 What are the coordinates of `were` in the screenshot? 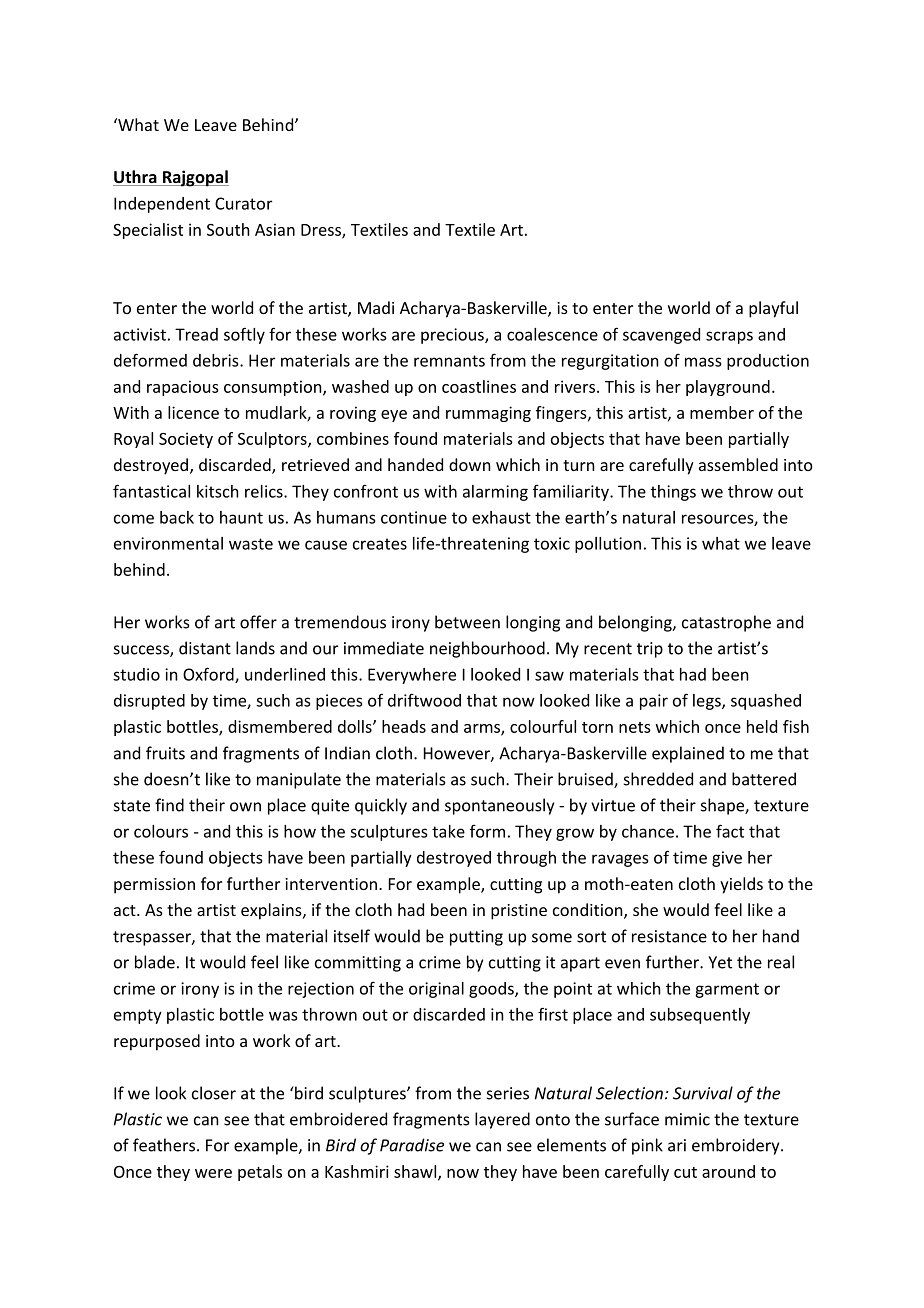 It's located at (213, 1173).
